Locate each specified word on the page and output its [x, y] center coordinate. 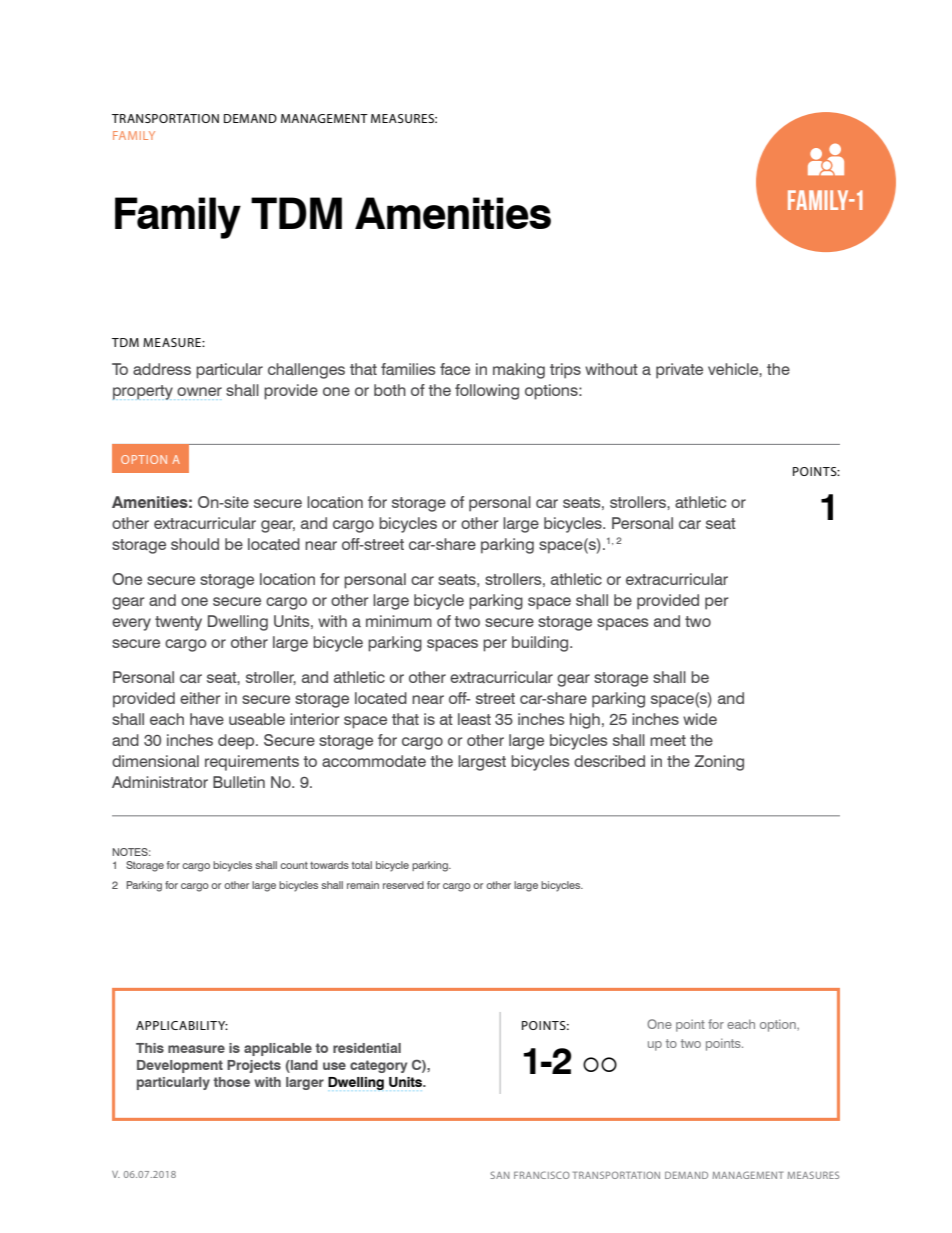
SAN [500, 1175]
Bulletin [239, 782]
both [390, 390]
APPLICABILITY [182, 1025]
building [541, 644]
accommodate [374, 761]
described [609, 761]
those [231, 1082]
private [679, 371]
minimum [399, 621]
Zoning [719, 763]
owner [199, 391]
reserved [403, 885]
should [195, 544]
